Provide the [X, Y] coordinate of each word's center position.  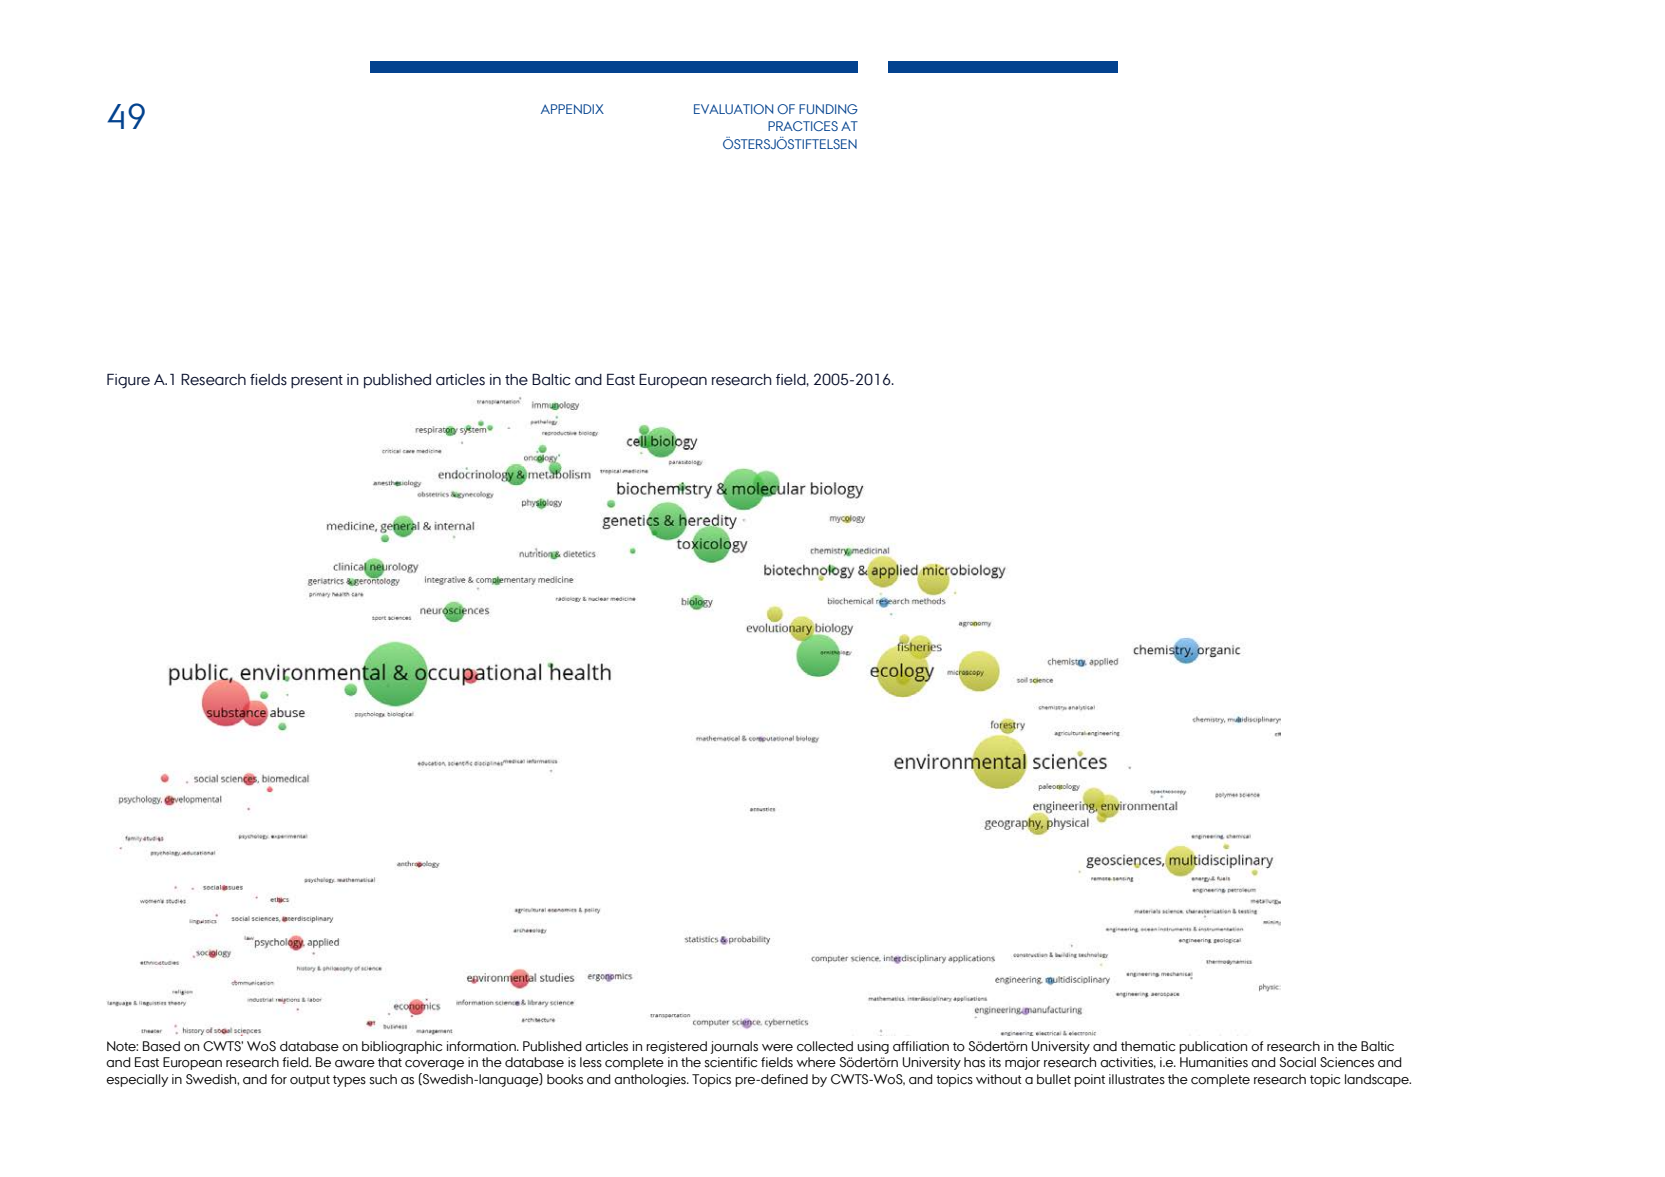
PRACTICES [803, 126]
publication [1213, 1047]
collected [825, 1046]
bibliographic [402, 1047]
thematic [1148, 1046]
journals [734, 1047]
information [482, 1046]
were [777, 1047]
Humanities [1214, 1062]
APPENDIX [572, 109]
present [317, 382]
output [310, 1081]
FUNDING [828, 109]
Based [161, 1046]
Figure [128, 380]
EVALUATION [733, 109]
